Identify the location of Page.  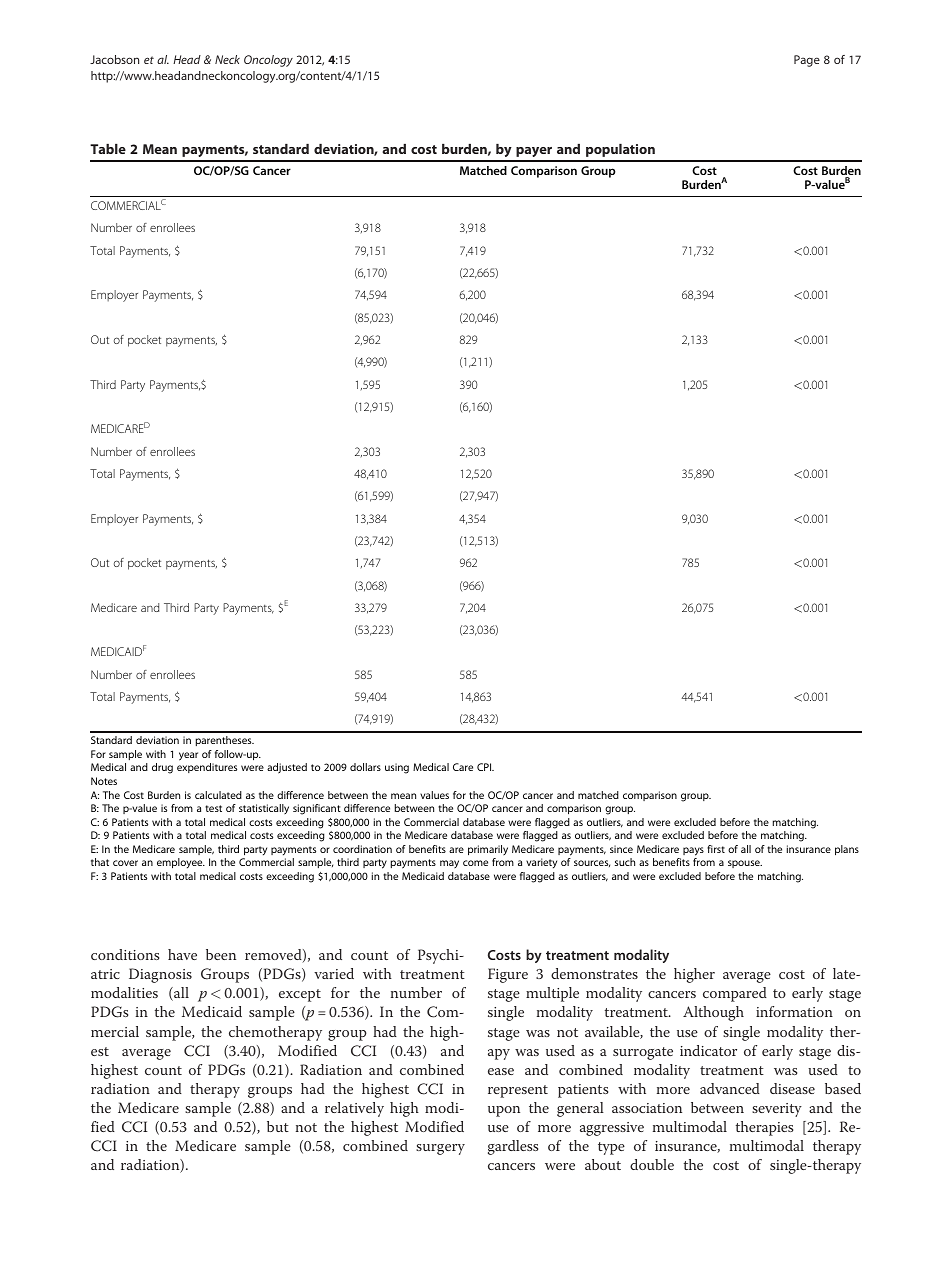
(807, 61).
